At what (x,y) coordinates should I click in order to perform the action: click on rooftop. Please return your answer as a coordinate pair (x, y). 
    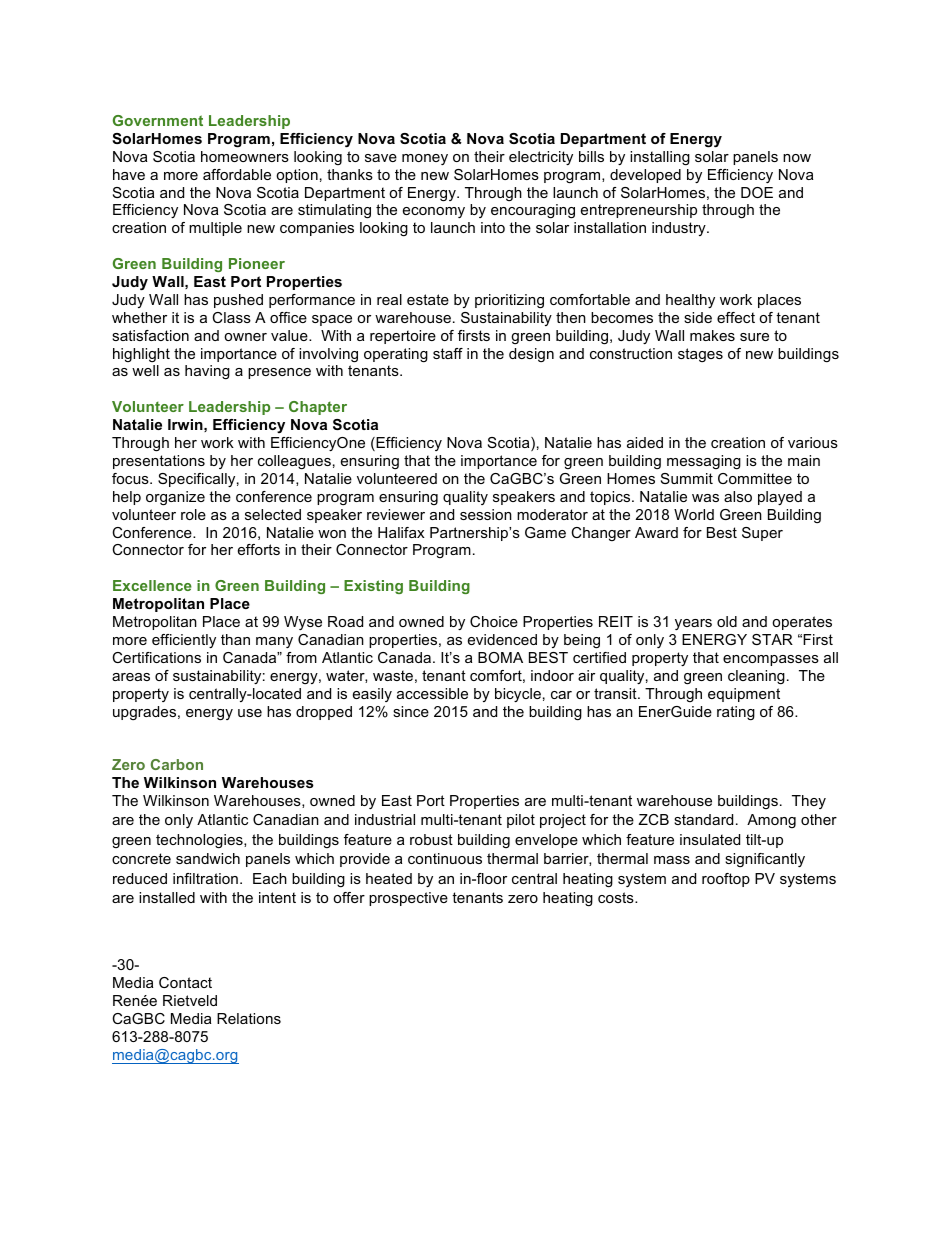
    Looking at the image, I should click on (726, 880).
